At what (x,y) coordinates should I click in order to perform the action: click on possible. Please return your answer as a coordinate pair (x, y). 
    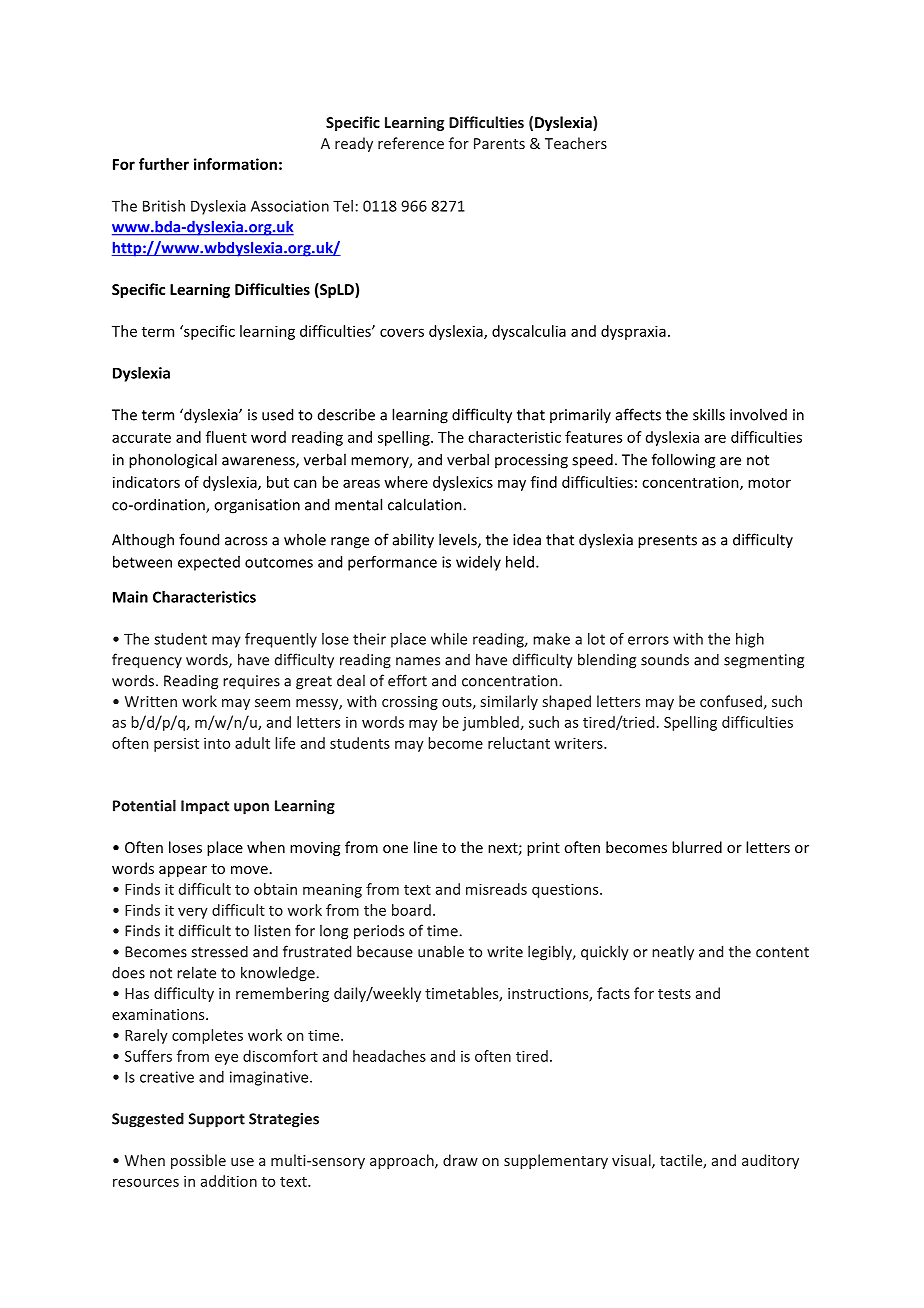
    Looking at the image, I should click on (198, 1161).
